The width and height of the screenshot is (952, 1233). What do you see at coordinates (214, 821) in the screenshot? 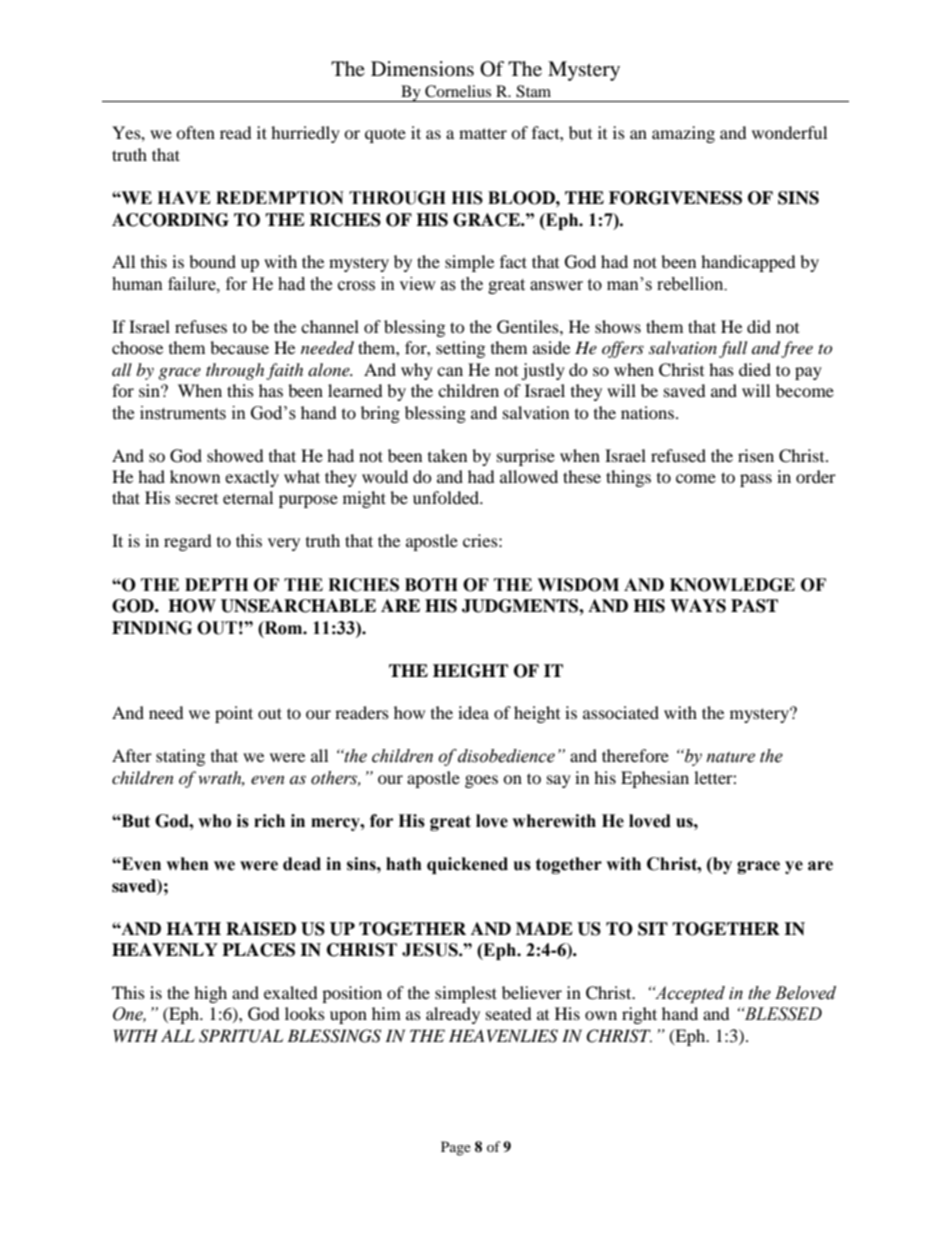
I see `who` at bounding box center [214, 821].
